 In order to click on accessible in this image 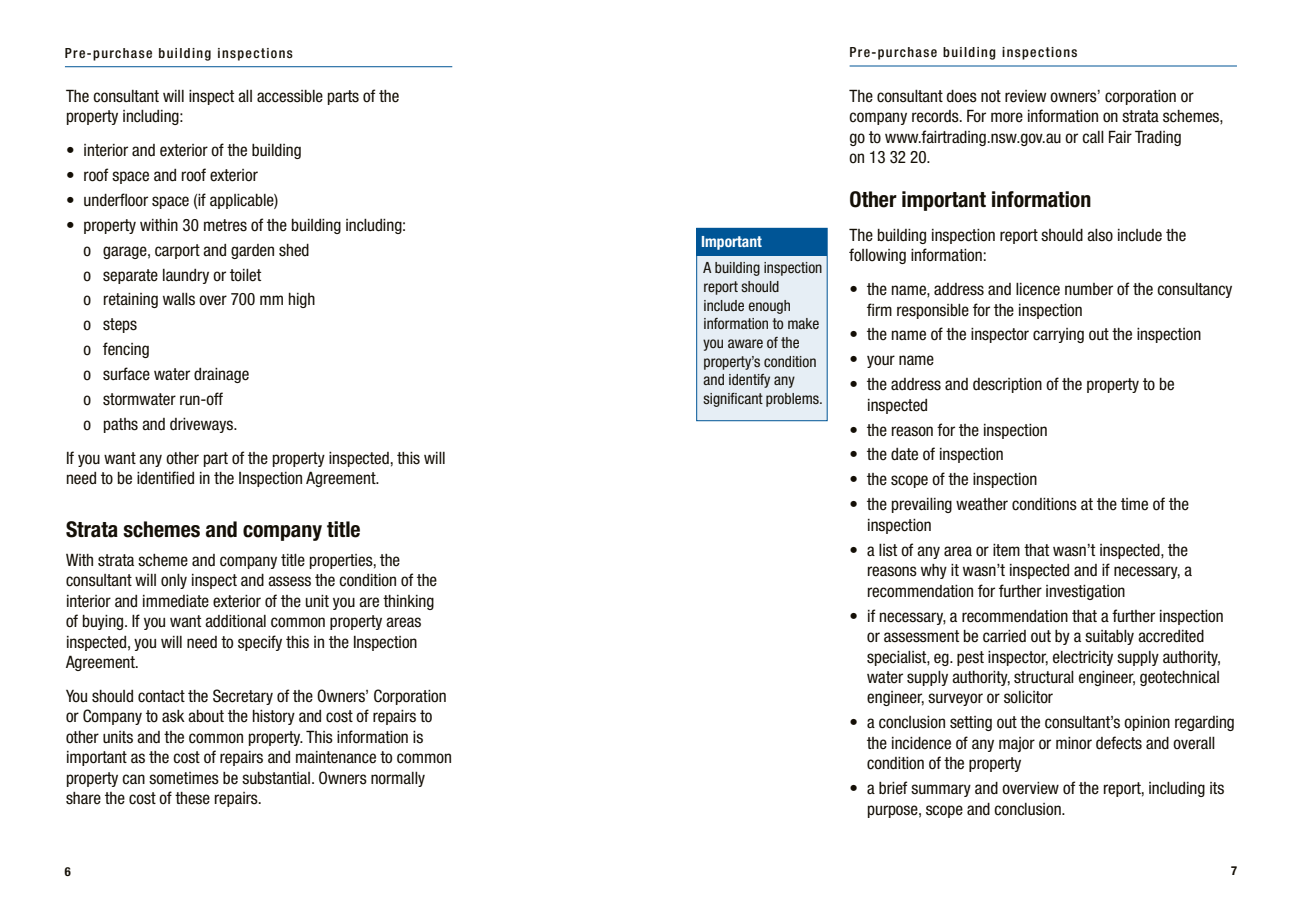, I will do `click(290, 96)`.
